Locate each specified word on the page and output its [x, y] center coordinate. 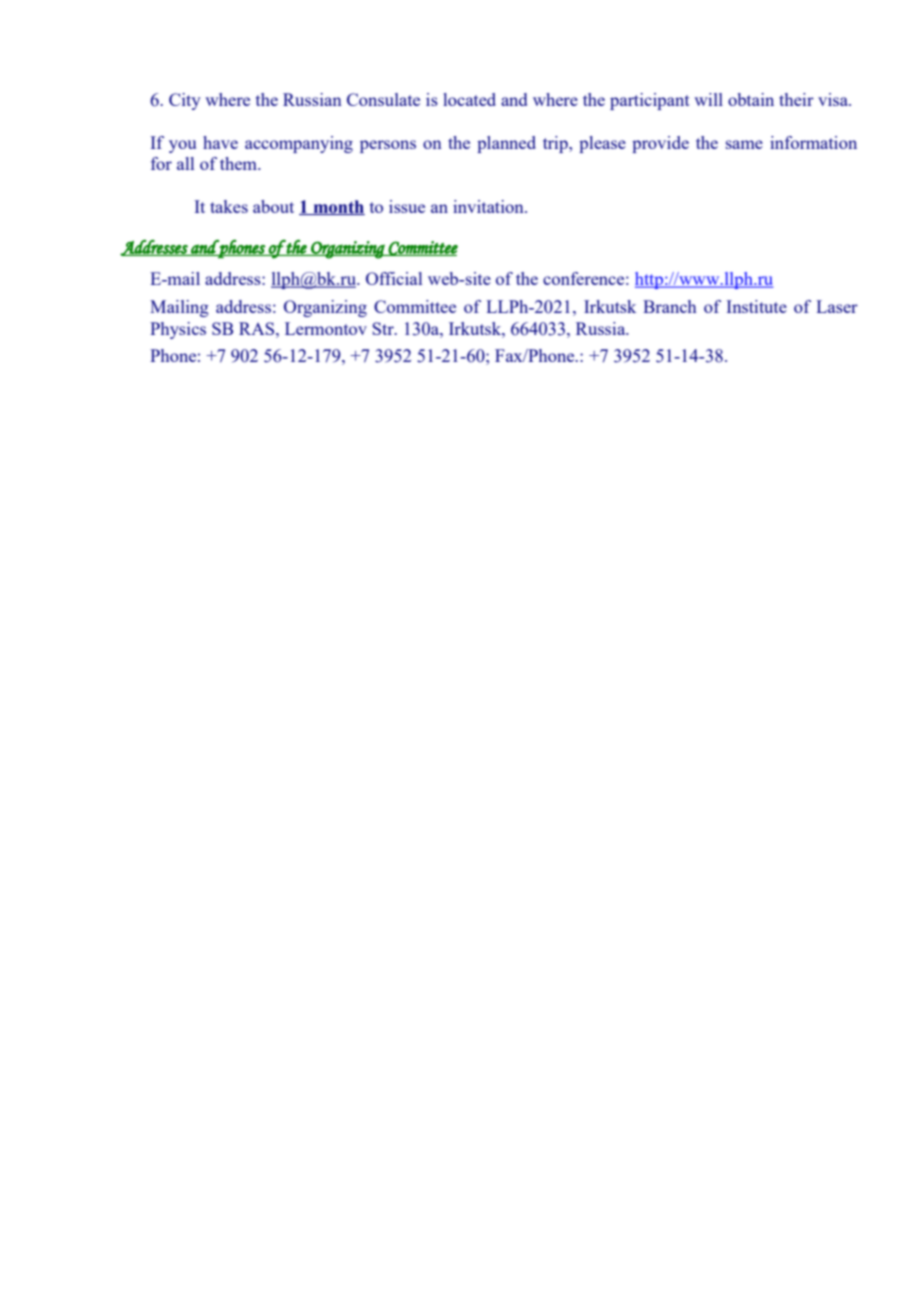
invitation [489, 206]
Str [384, 328]
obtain [751, 99]
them [239, 163]
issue [407, 206]
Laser [837, 306]
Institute [756, 306]
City [185, 101]
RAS [258, 328]
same [744, 144]
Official [394, 278]
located [469, 99]
